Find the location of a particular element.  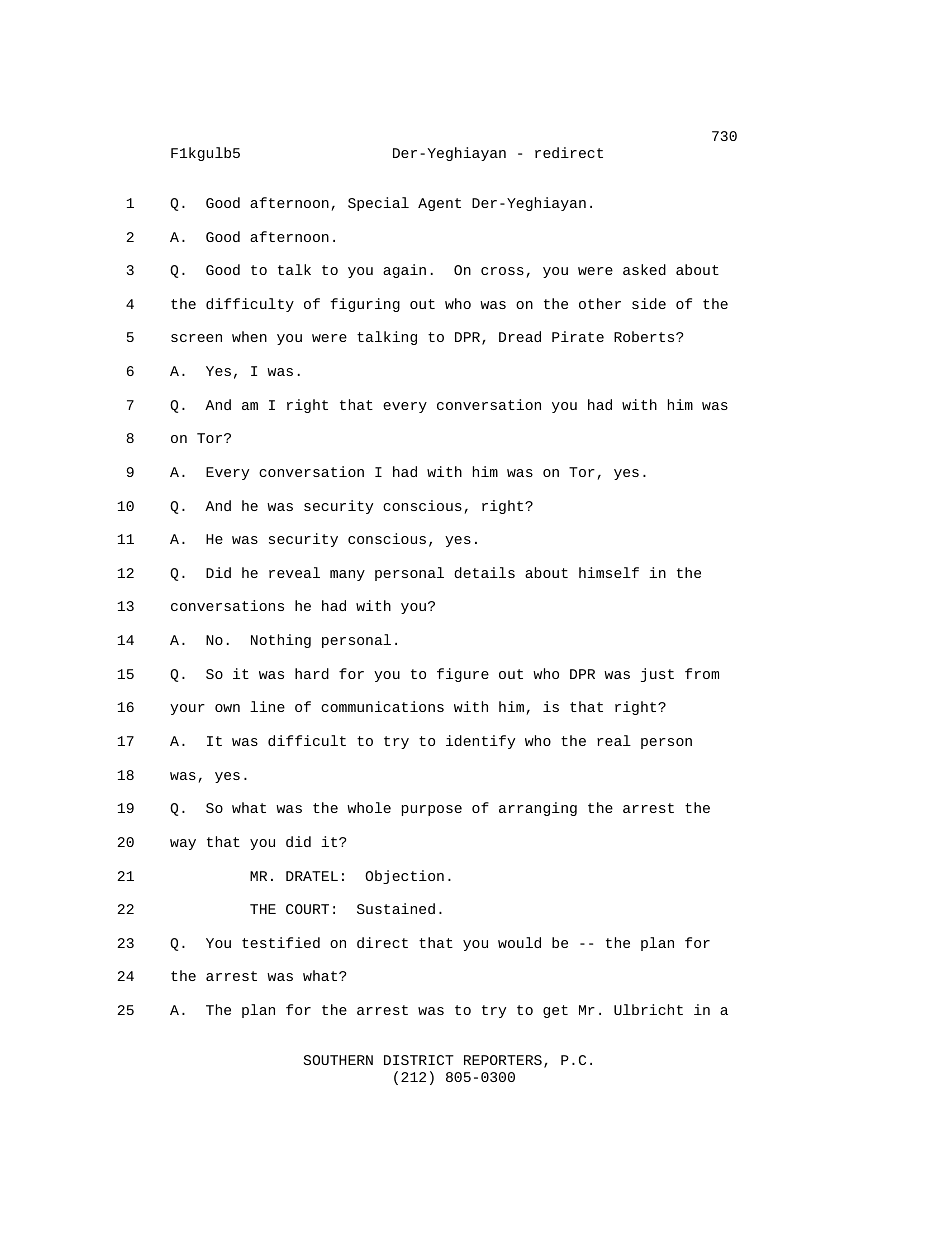

when is located at coordinates (249, 336).
